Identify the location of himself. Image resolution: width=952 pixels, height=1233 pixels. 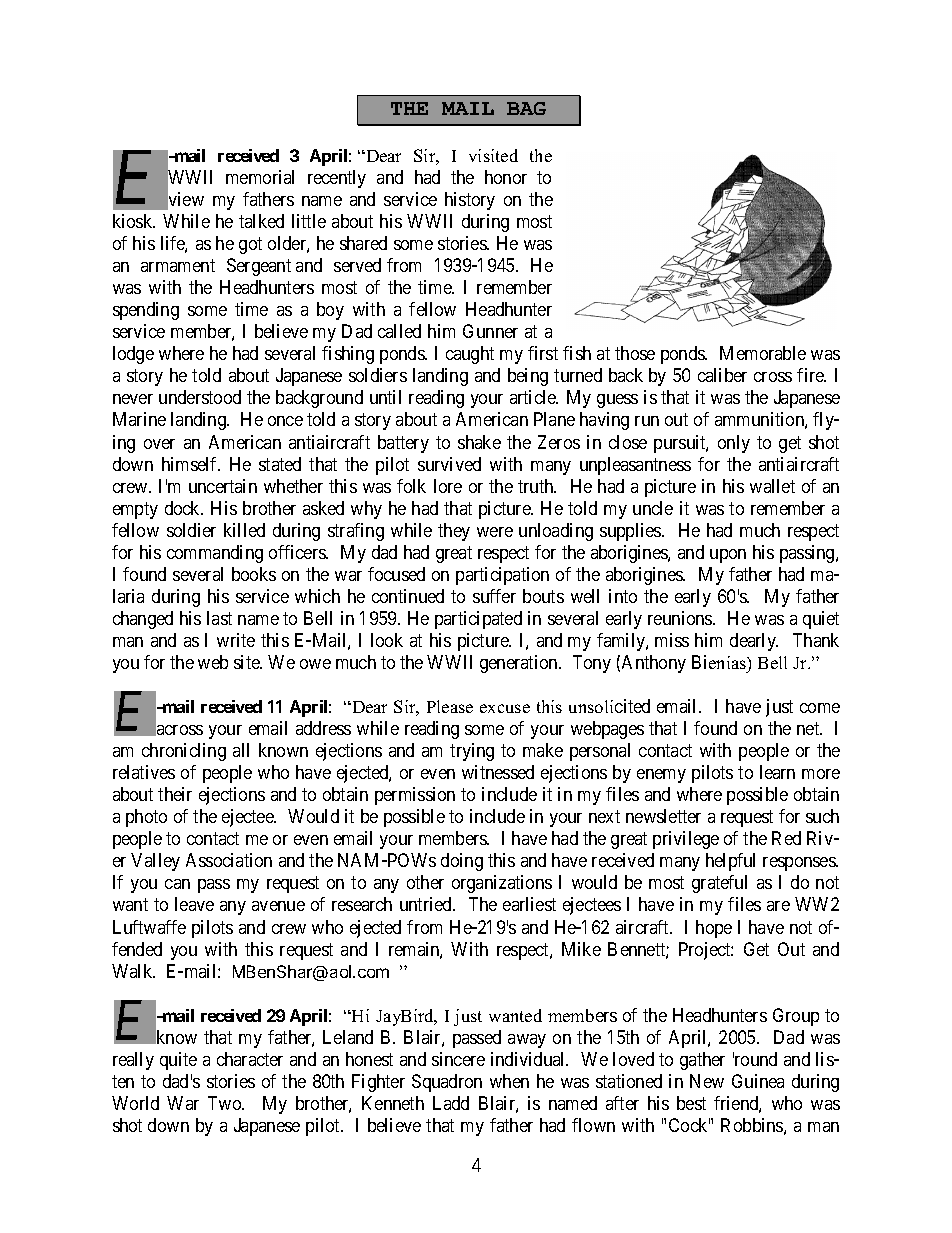
(191, 464).
